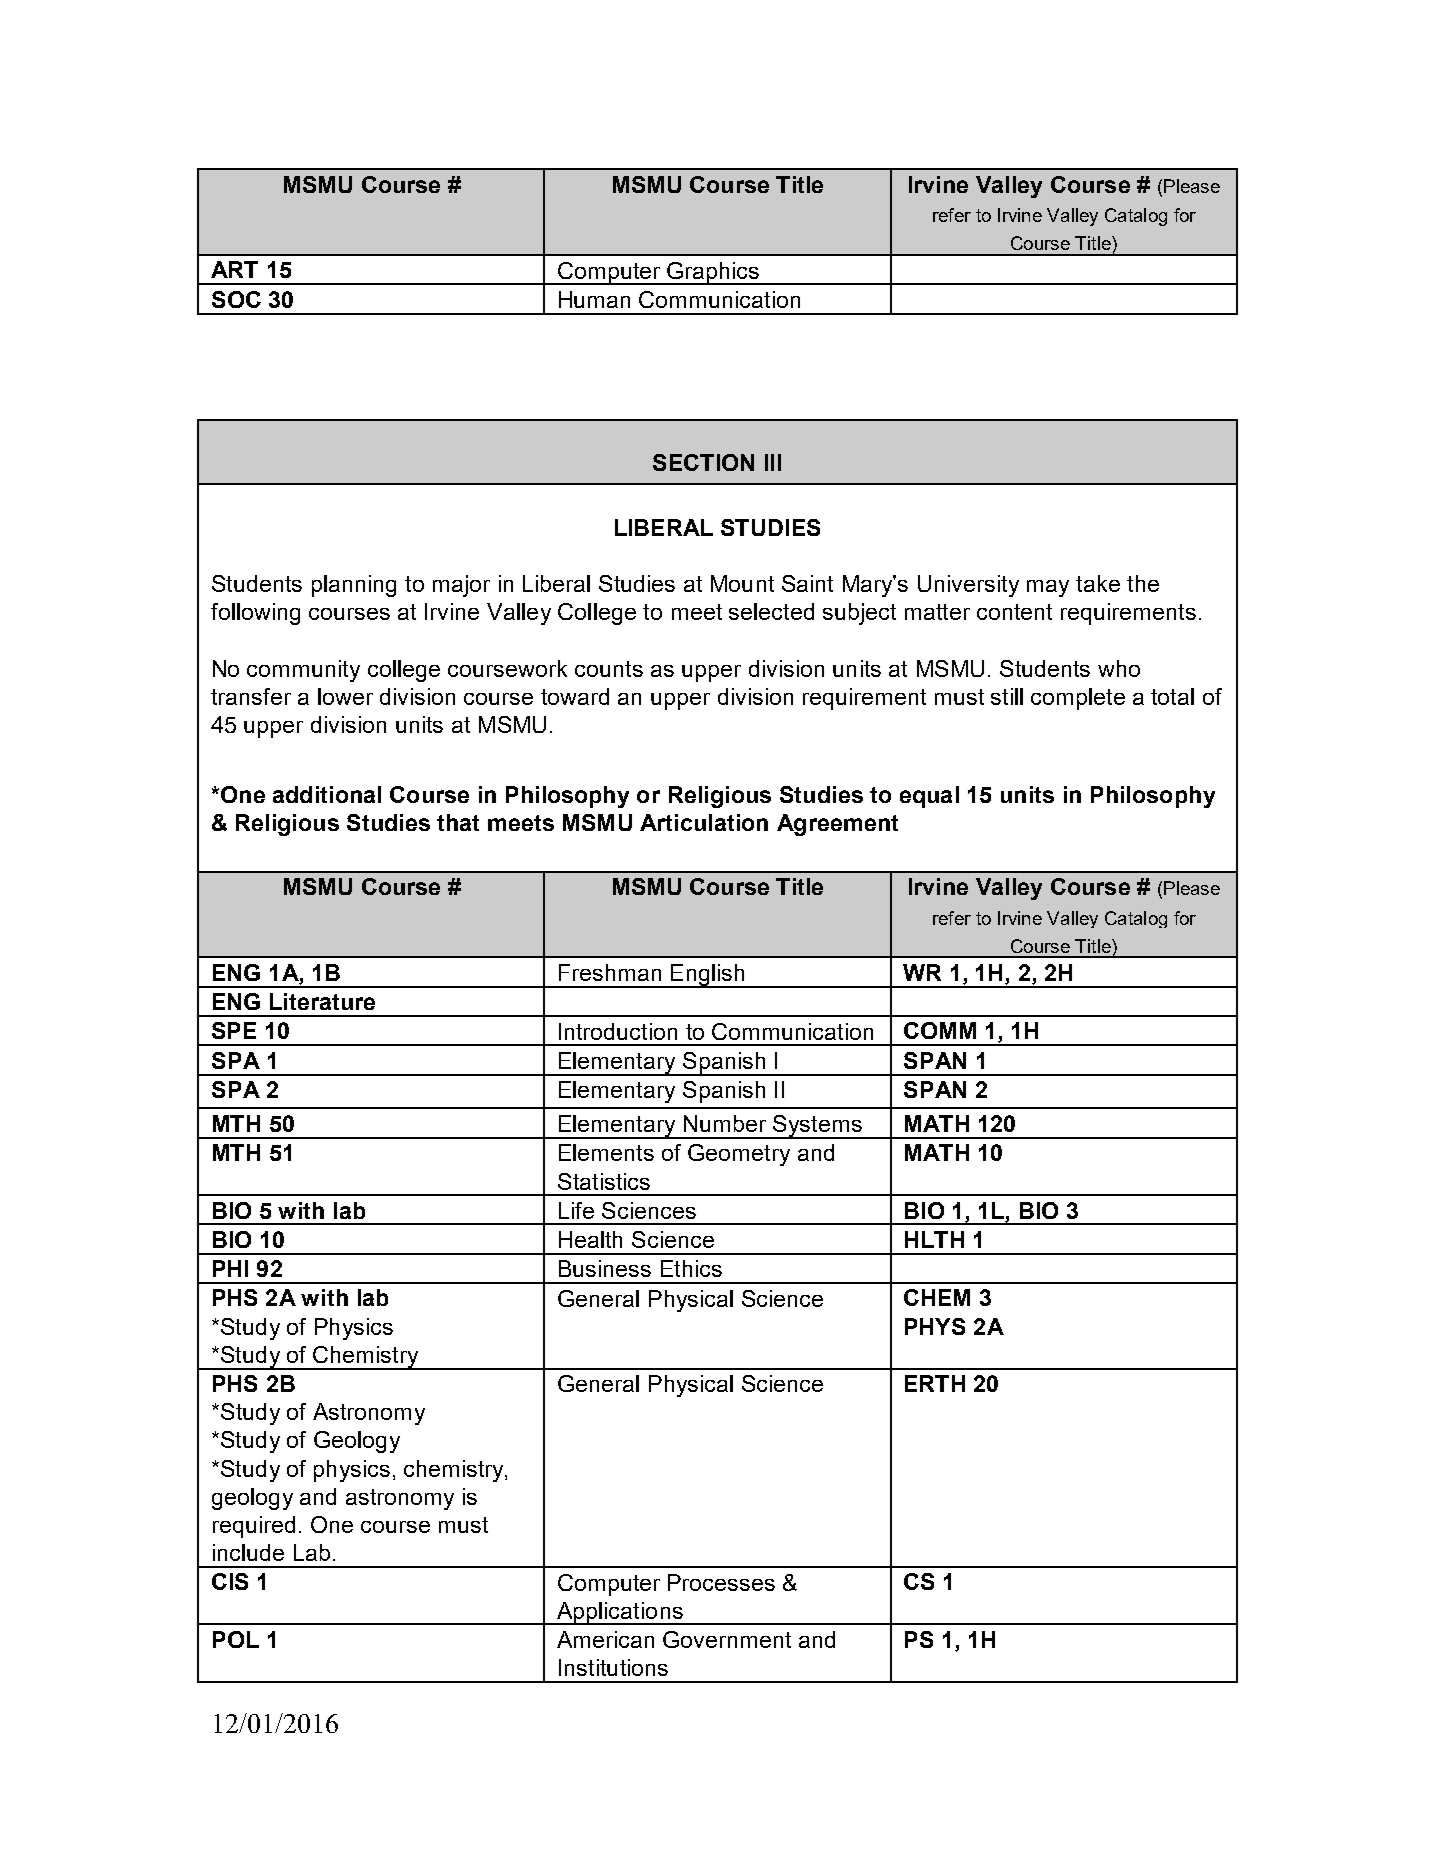 The image size is (1435, 1857). What do you see at coordinates (929, 797) in the screenshot?
I see `equal` at bounding box center [929, 797].
